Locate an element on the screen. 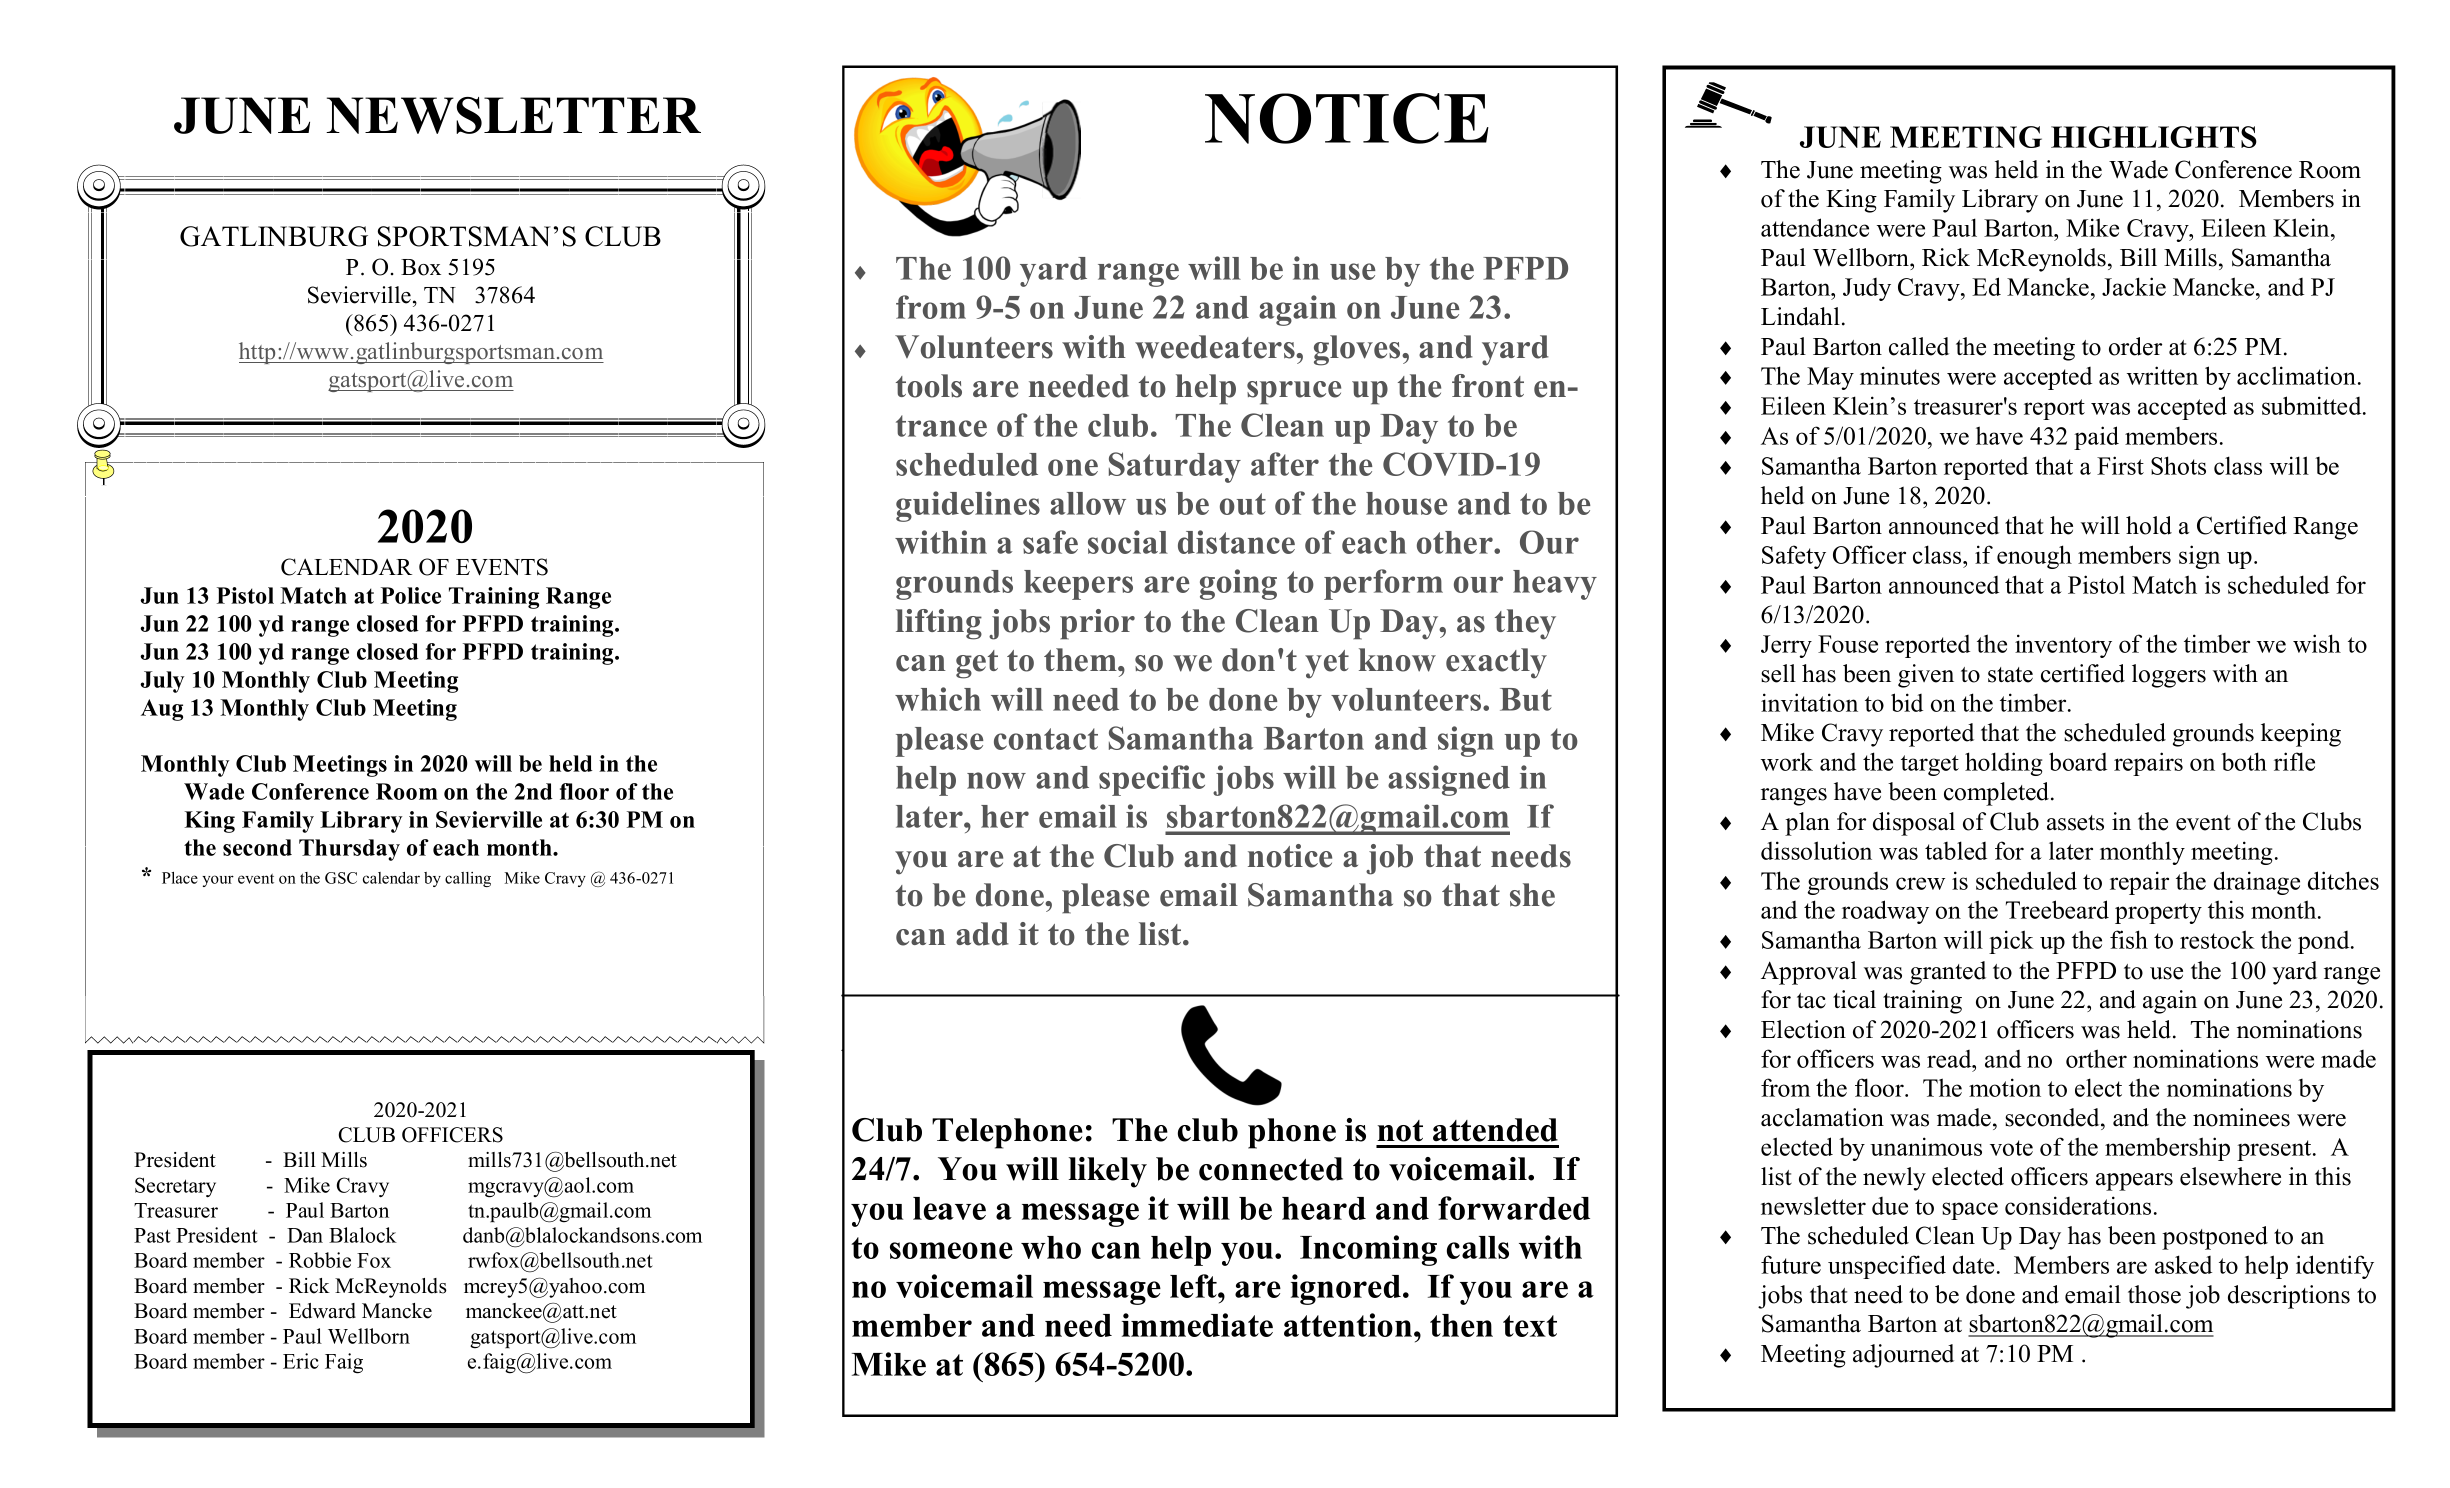  attendance is located at coordinates (1815, 227).
